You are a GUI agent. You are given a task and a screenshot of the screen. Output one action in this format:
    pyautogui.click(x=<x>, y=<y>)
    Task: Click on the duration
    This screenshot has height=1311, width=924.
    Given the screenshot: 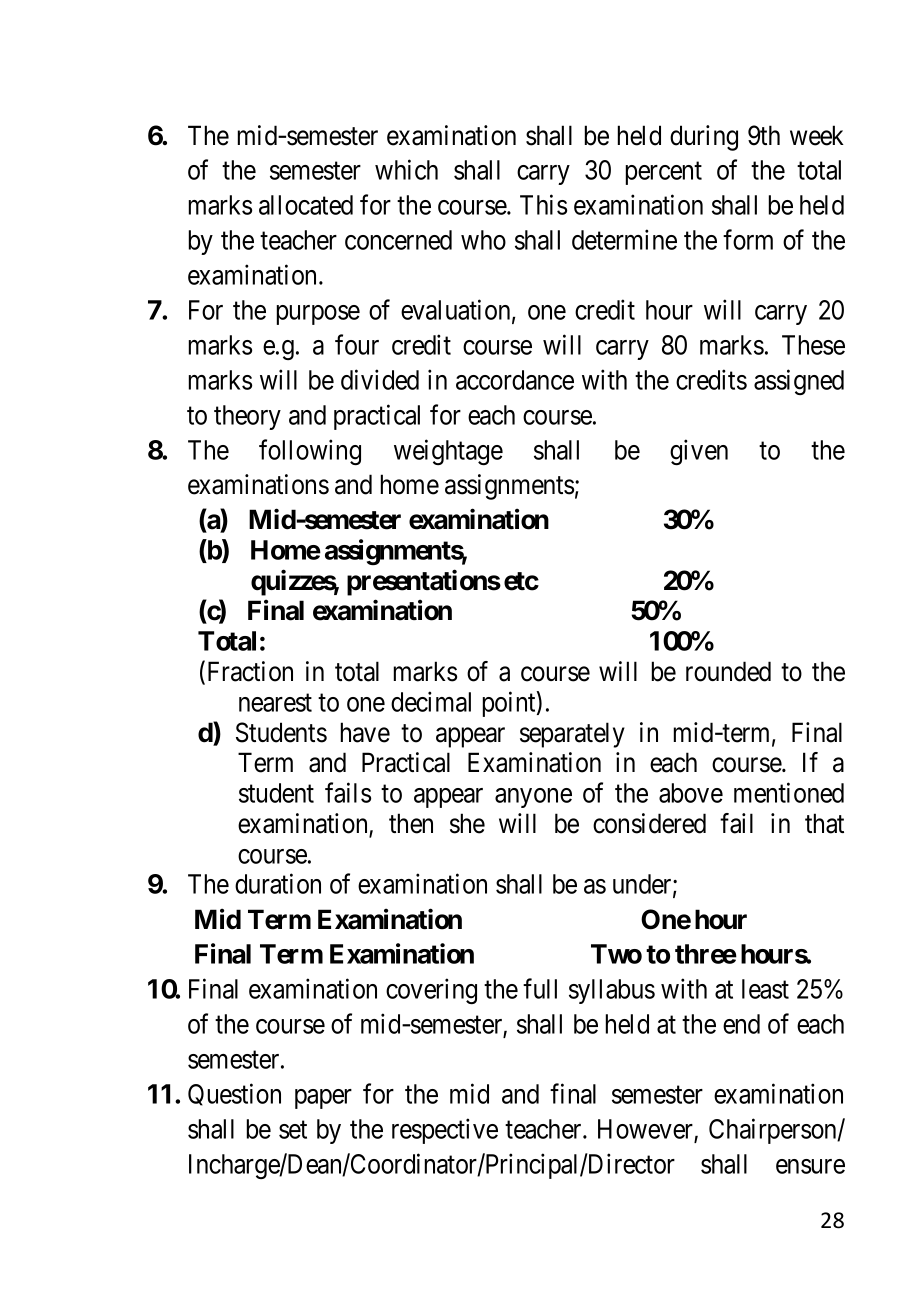 What is the action you would take?
    pyautogui.click(x=278, y=883)
